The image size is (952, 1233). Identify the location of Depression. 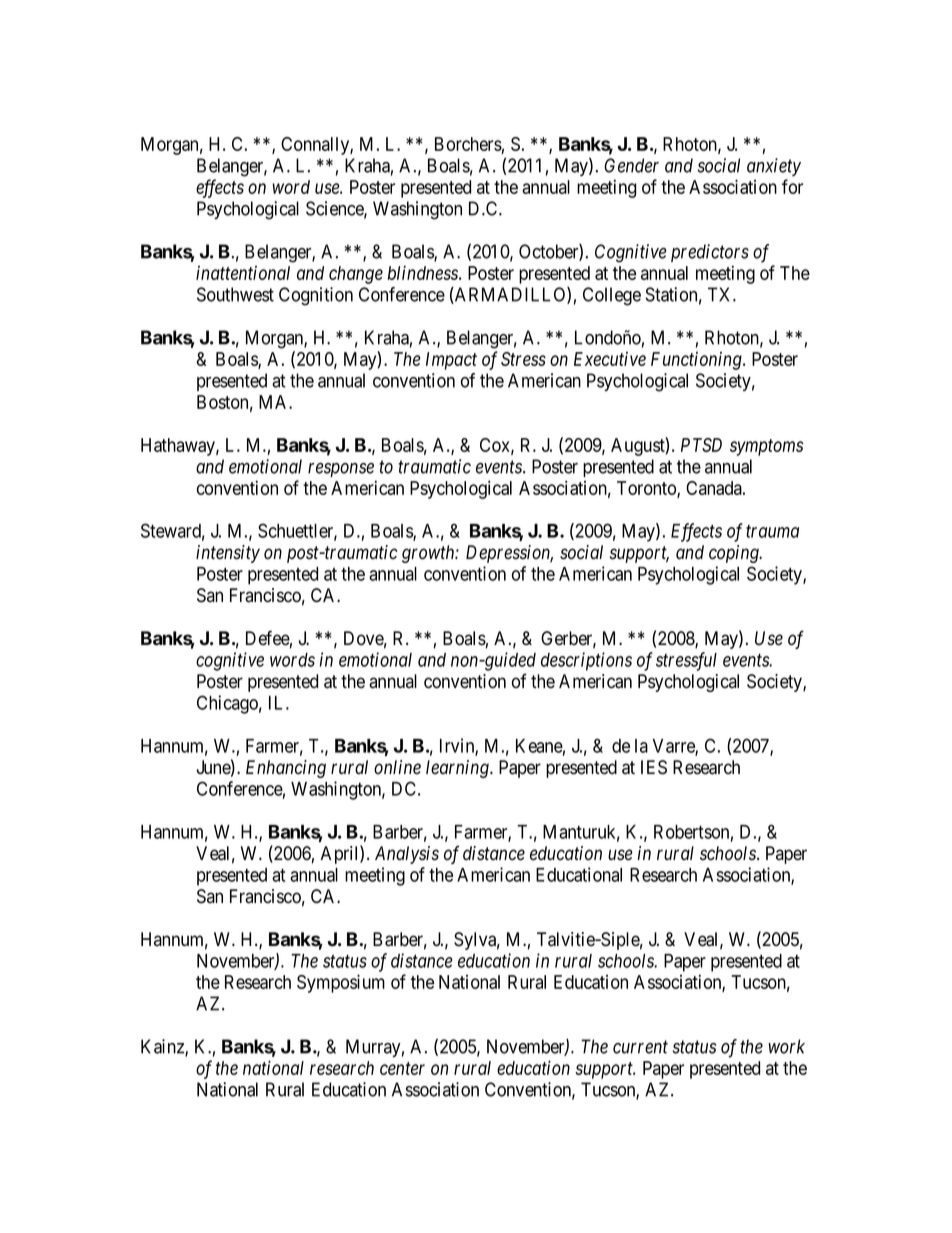
(509, 554).
